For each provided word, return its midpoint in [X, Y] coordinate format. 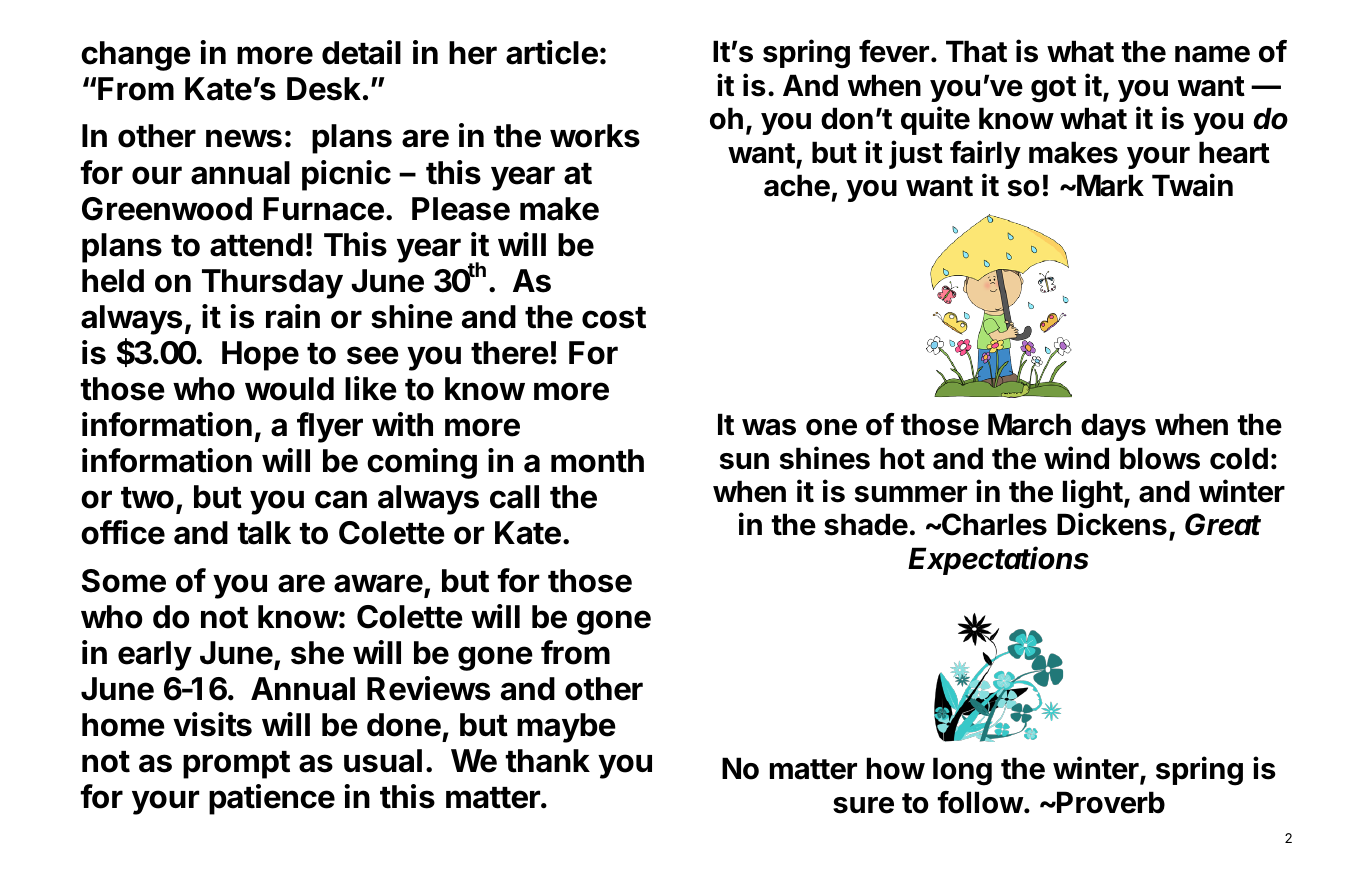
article [552, 52]
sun [744, 461]
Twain [1192, 185]
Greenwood [167, 209]
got [1053, 89]
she [317, 653]
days [1113, 427]
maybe [566, 728]
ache [797, 185]
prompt [236, 765]
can [341, 499]
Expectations [998, 560]
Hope [260, 356]
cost [614, 318]
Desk [324, 89]
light [1093, 494]
